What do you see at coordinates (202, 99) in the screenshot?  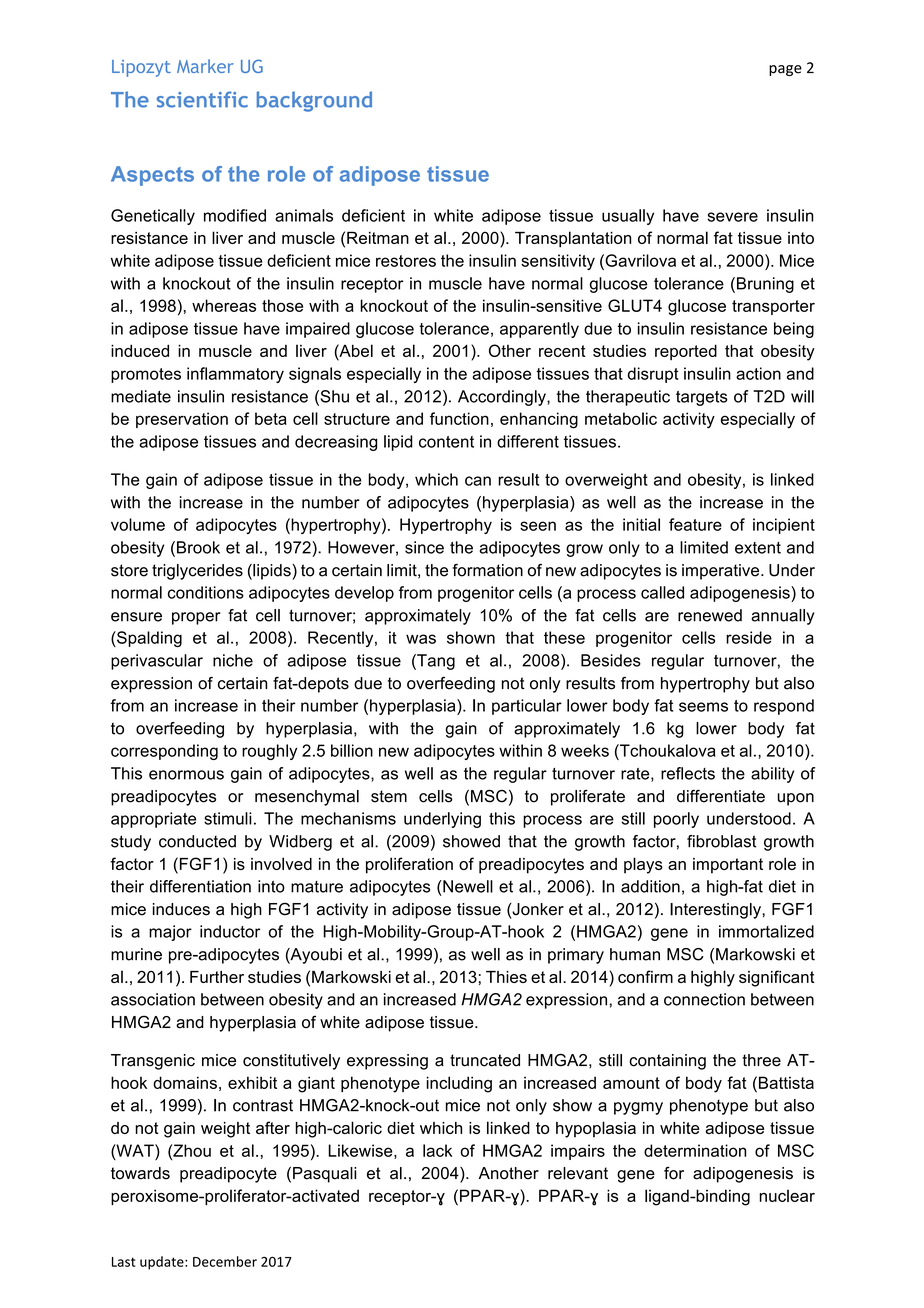 I see `scientific` at bounding box center [202, 99].
